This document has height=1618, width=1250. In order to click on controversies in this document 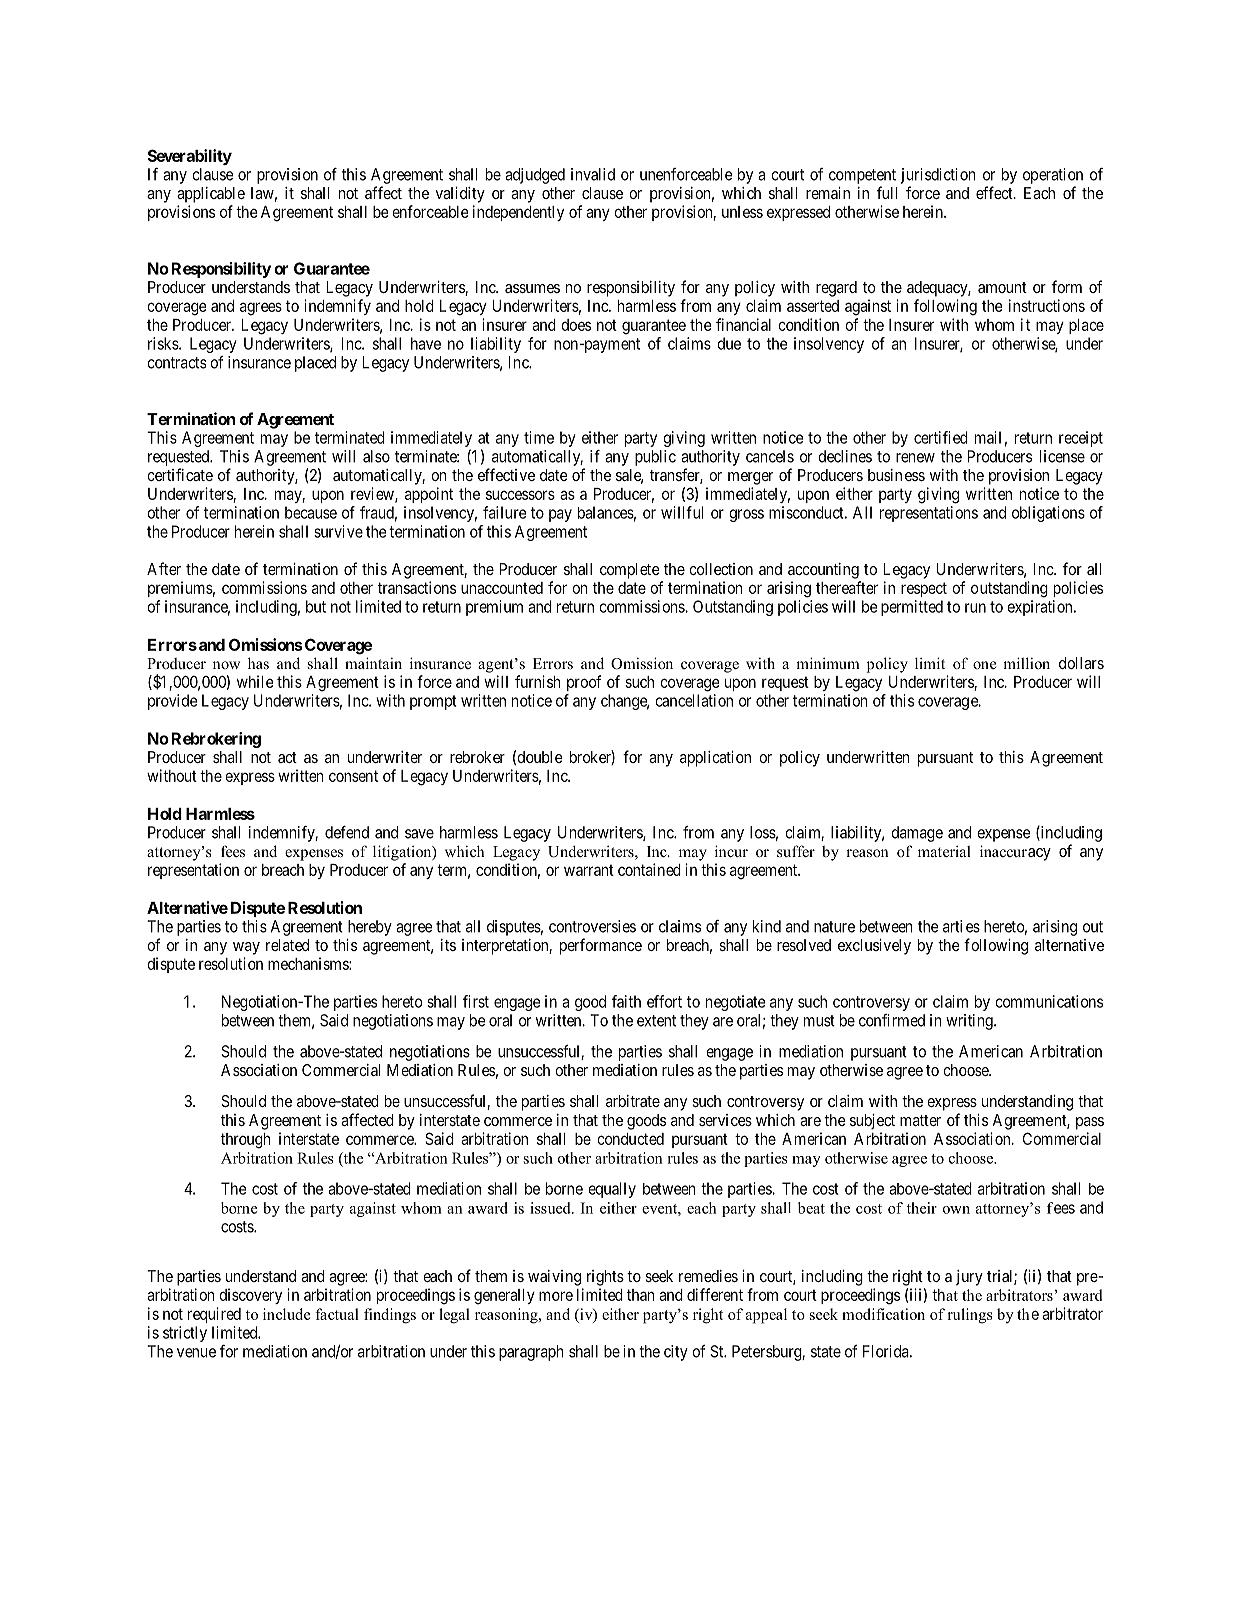, I will do `click(592, 926)`.
